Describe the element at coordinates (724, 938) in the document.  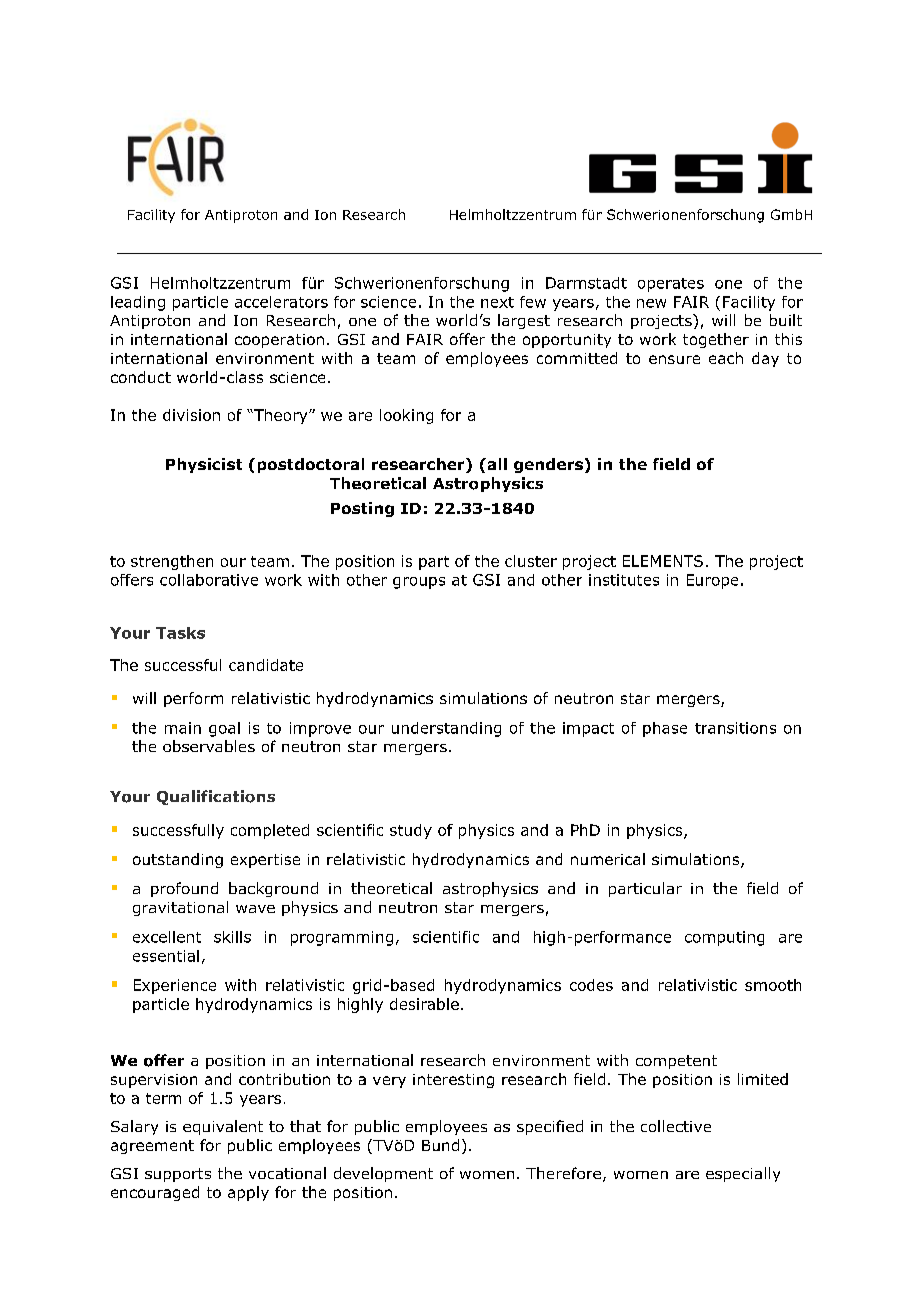
I see `computing` at that location.
